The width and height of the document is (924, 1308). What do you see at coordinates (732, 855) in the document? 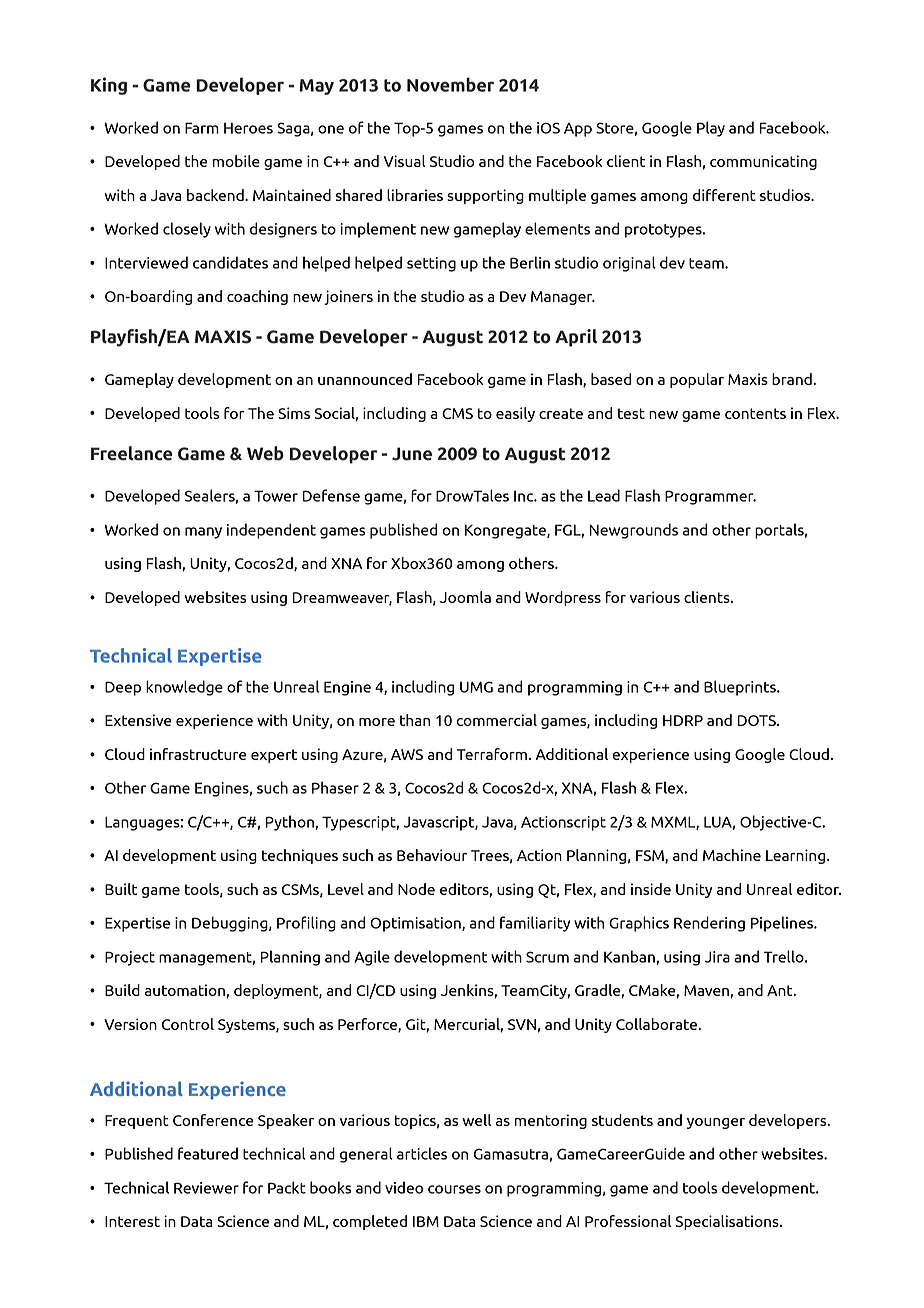
I see `Machine` at bounding box center [732, 855].
